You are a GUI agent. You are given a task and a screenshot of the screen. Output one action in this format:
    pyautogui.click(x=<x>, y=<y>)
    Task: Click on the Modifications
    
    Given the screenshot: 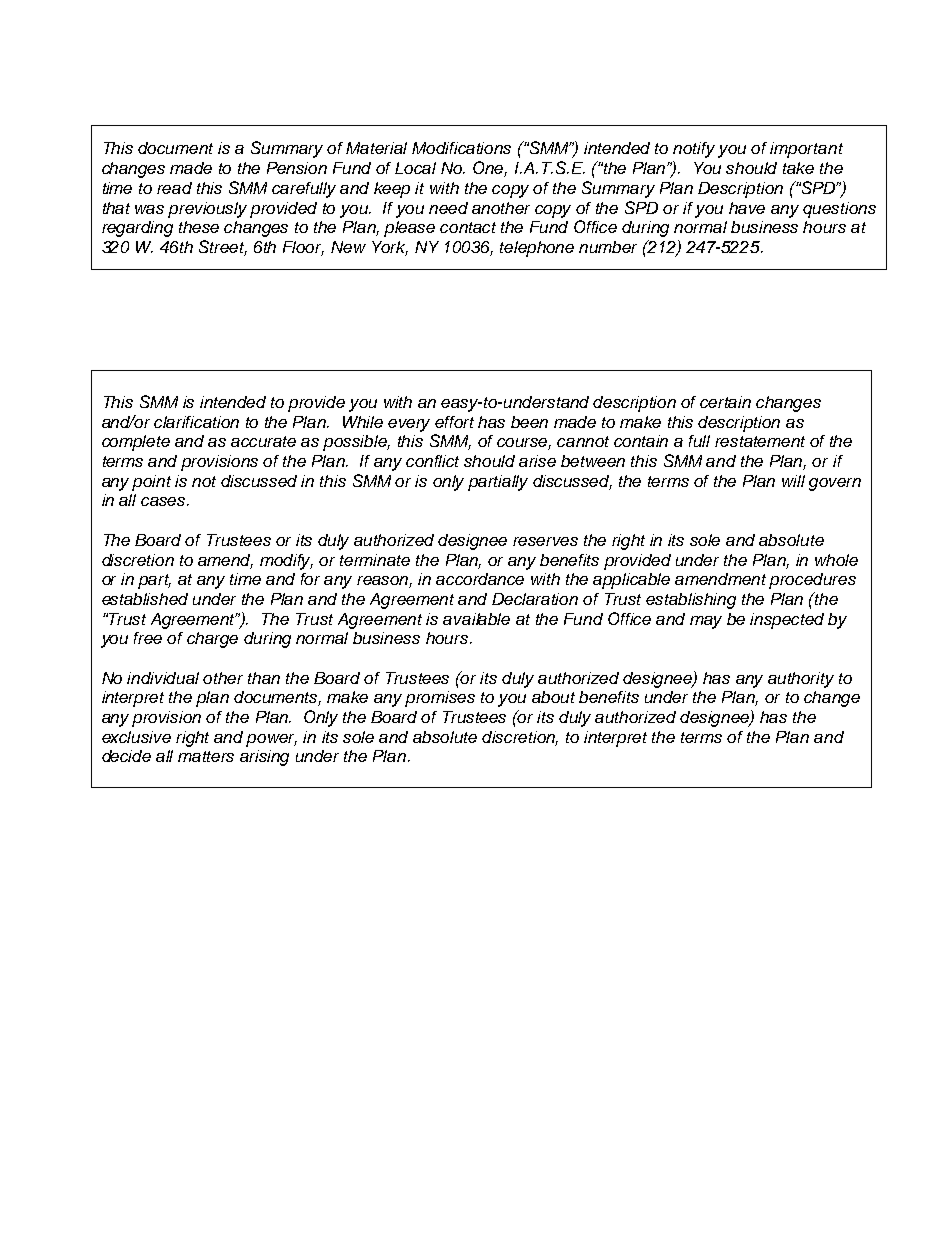 What is the action you would take?
    pyautogui.click(x=461, y=148)
